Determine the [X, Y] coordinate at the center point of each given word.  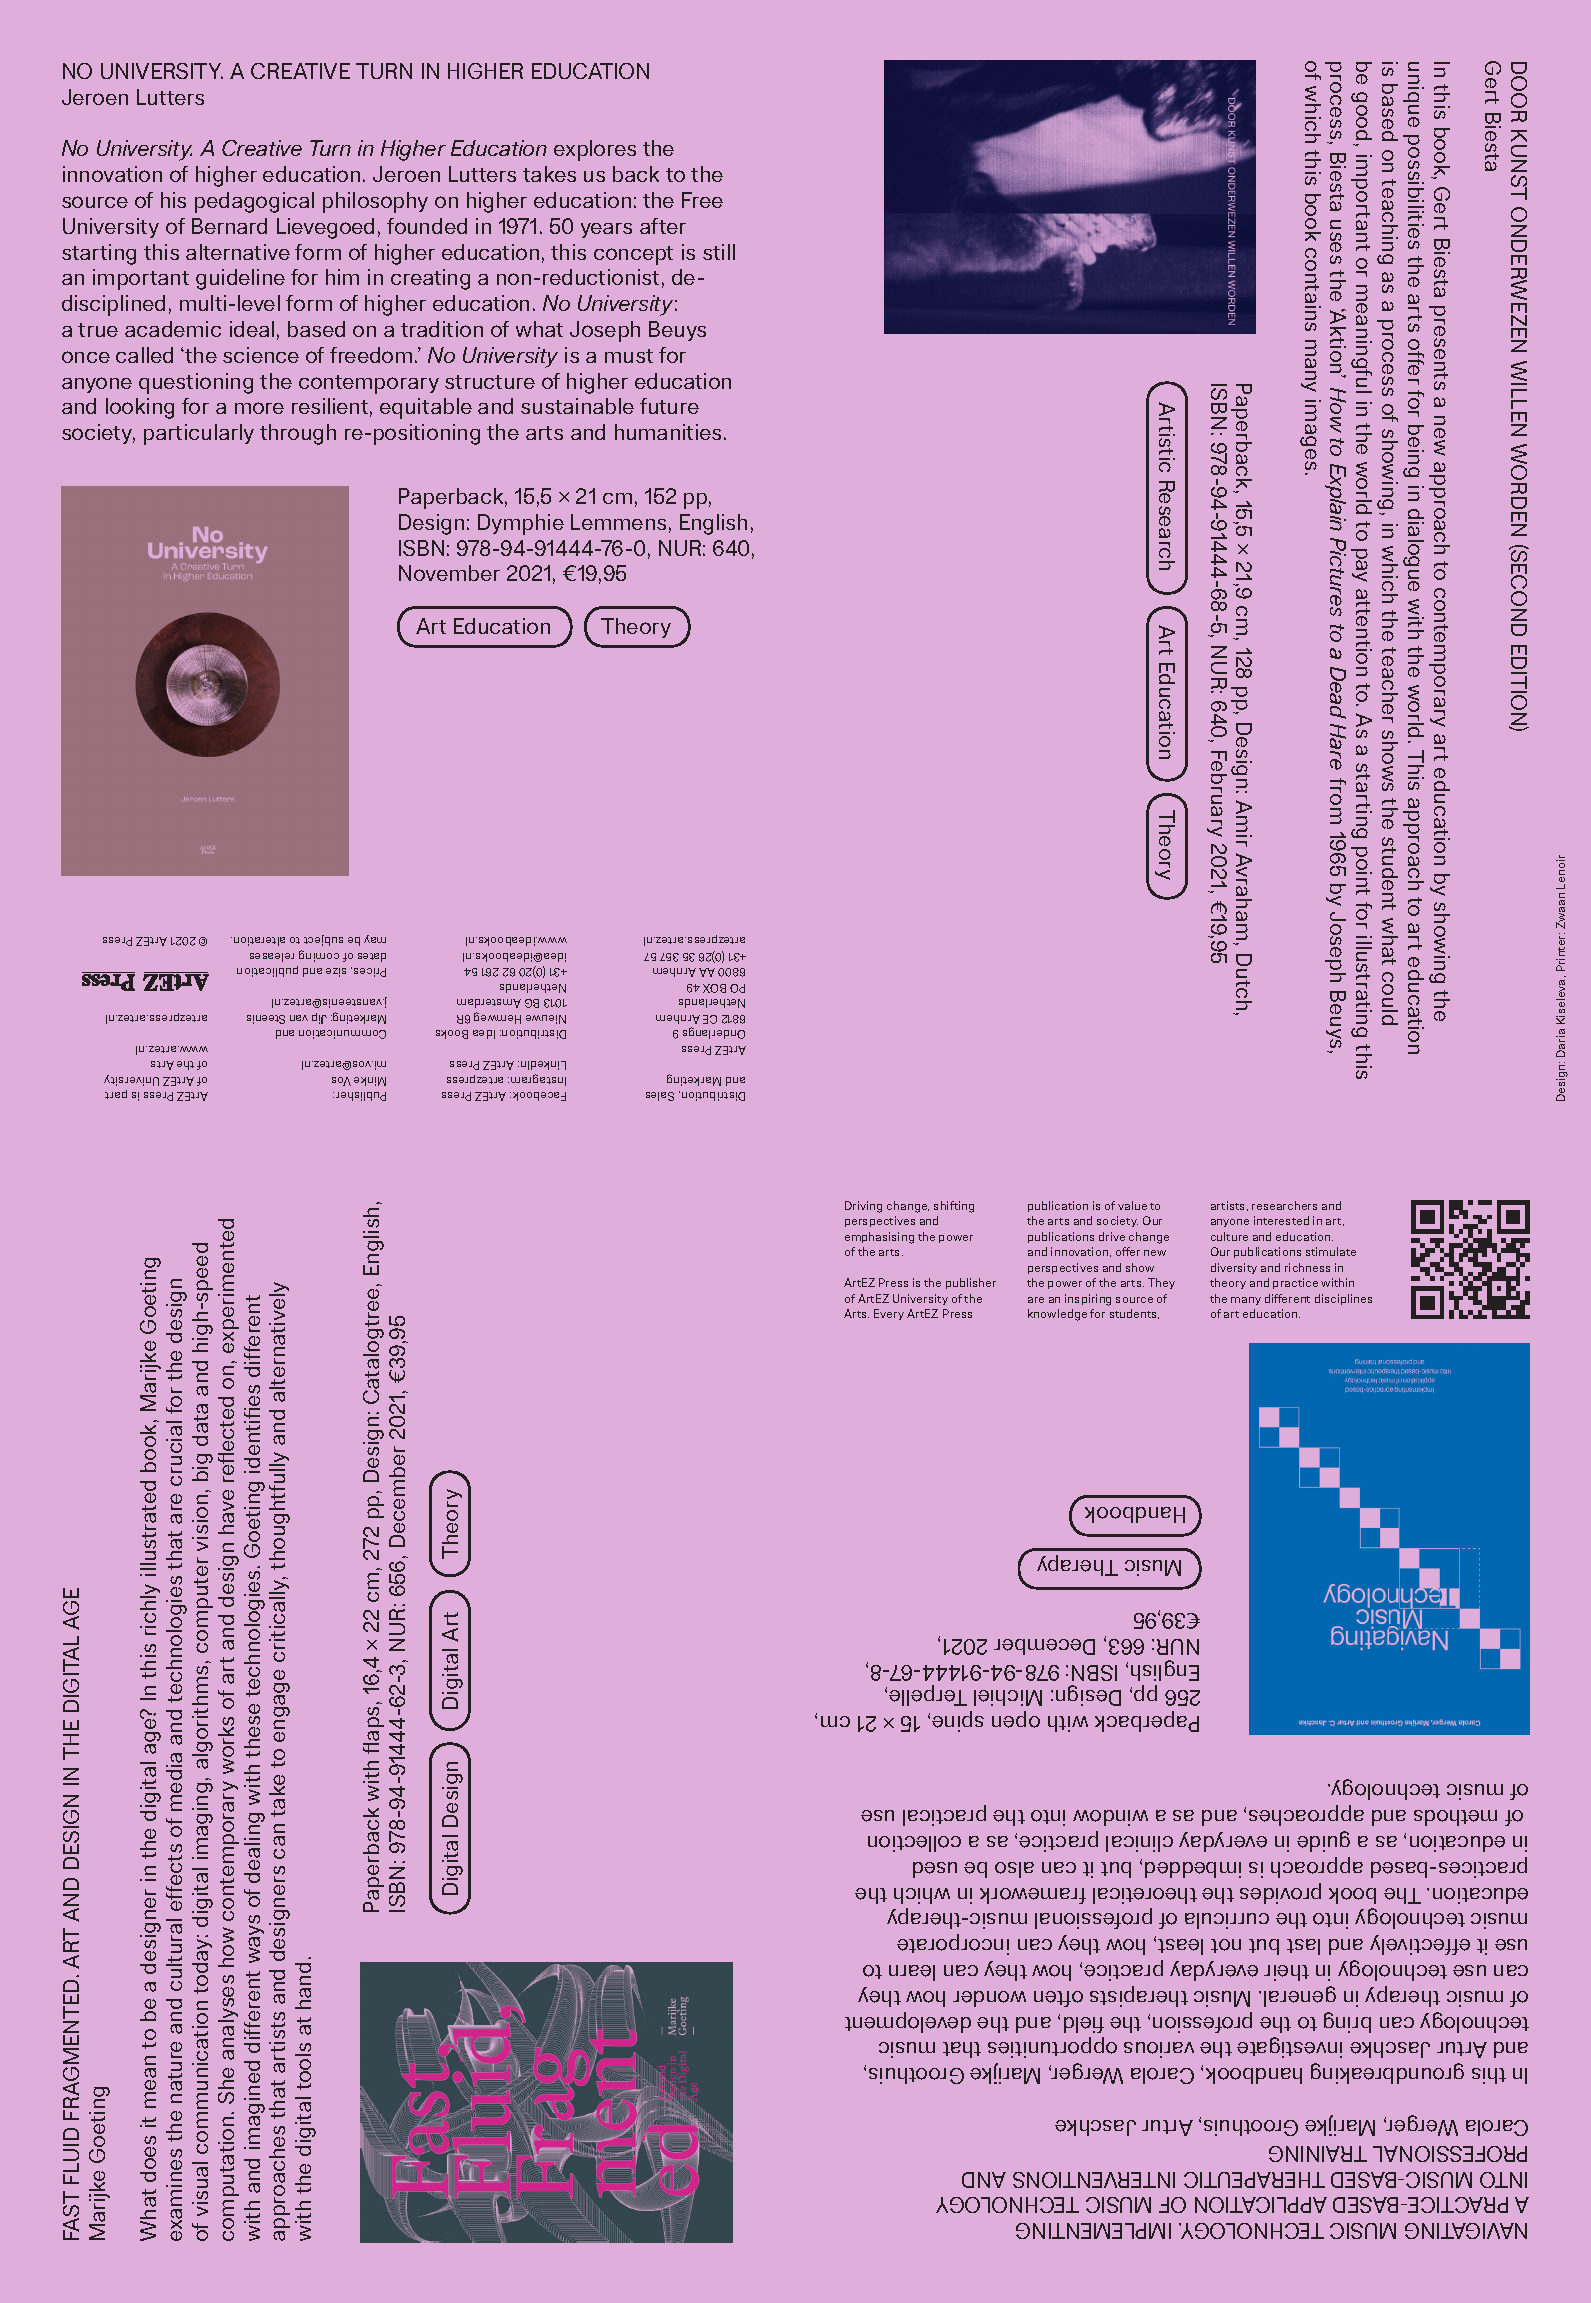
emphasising [879, 1238]
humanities [668, 432]
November [449, 573]
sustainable [577, 406]
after [663, 226]
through [298, 434]
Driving [863, 1207]
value [1132, 1205]
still [719, 252]
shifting [954, 1207]
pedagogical [254, 202]
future [669, 406]
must [629, 356]
